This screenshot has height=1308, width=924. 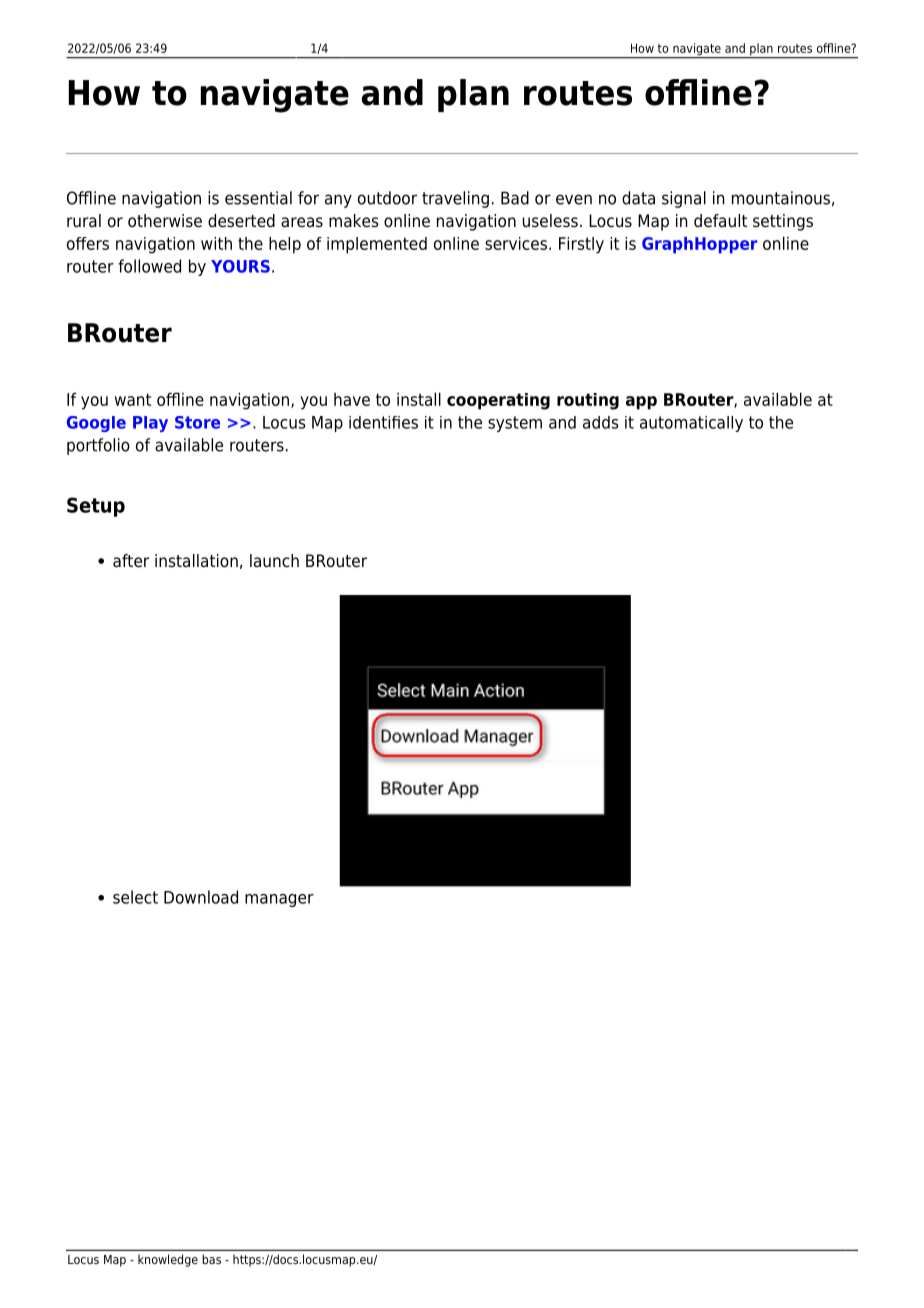 What do you see at coordinates (131, 561) in the screenshot?
I see `after` at bounding box center [131, 561].
